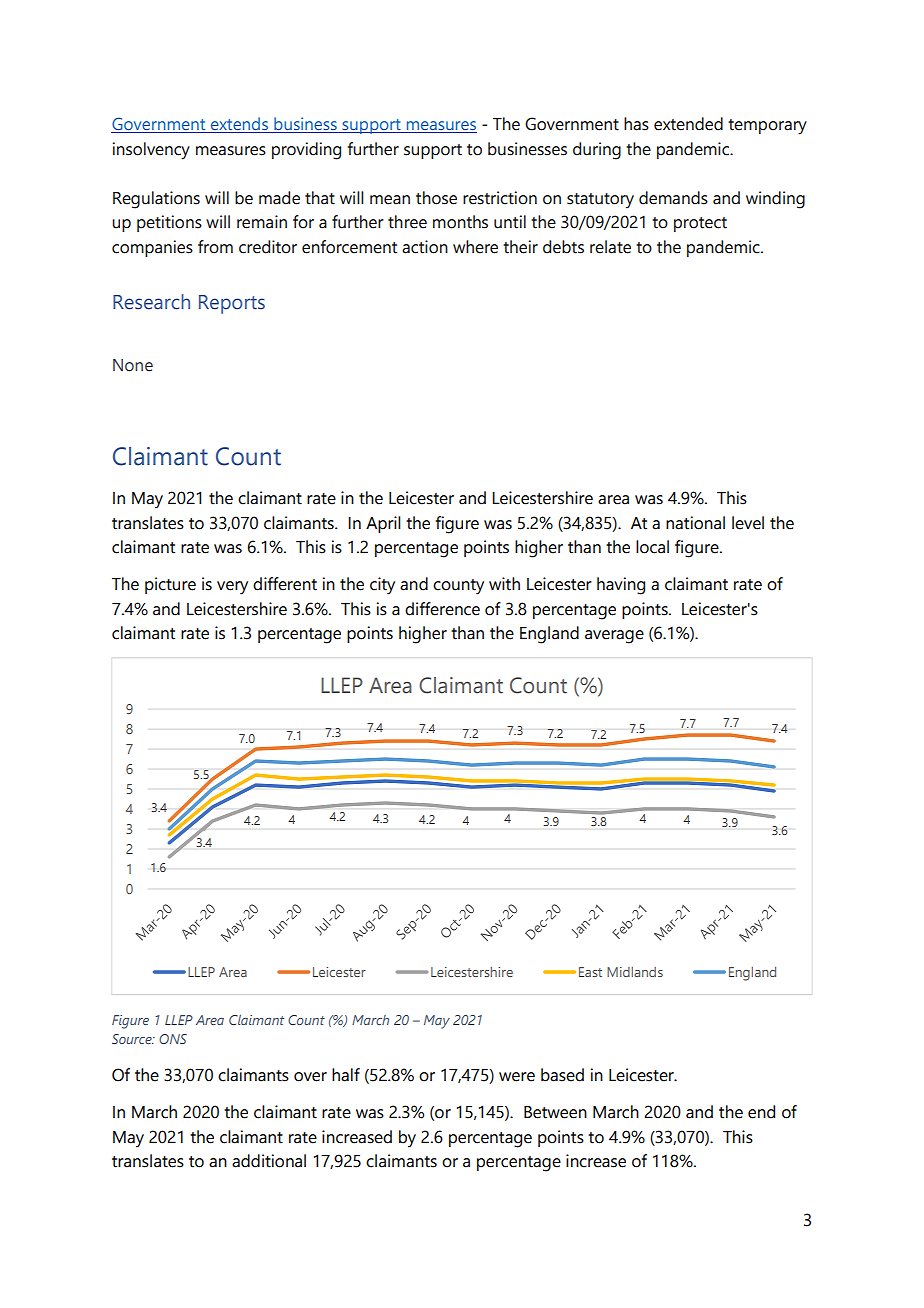 Image resolution: width=924 pixels, height=1308 pixels. I want to click on different, so click(285, 584).
